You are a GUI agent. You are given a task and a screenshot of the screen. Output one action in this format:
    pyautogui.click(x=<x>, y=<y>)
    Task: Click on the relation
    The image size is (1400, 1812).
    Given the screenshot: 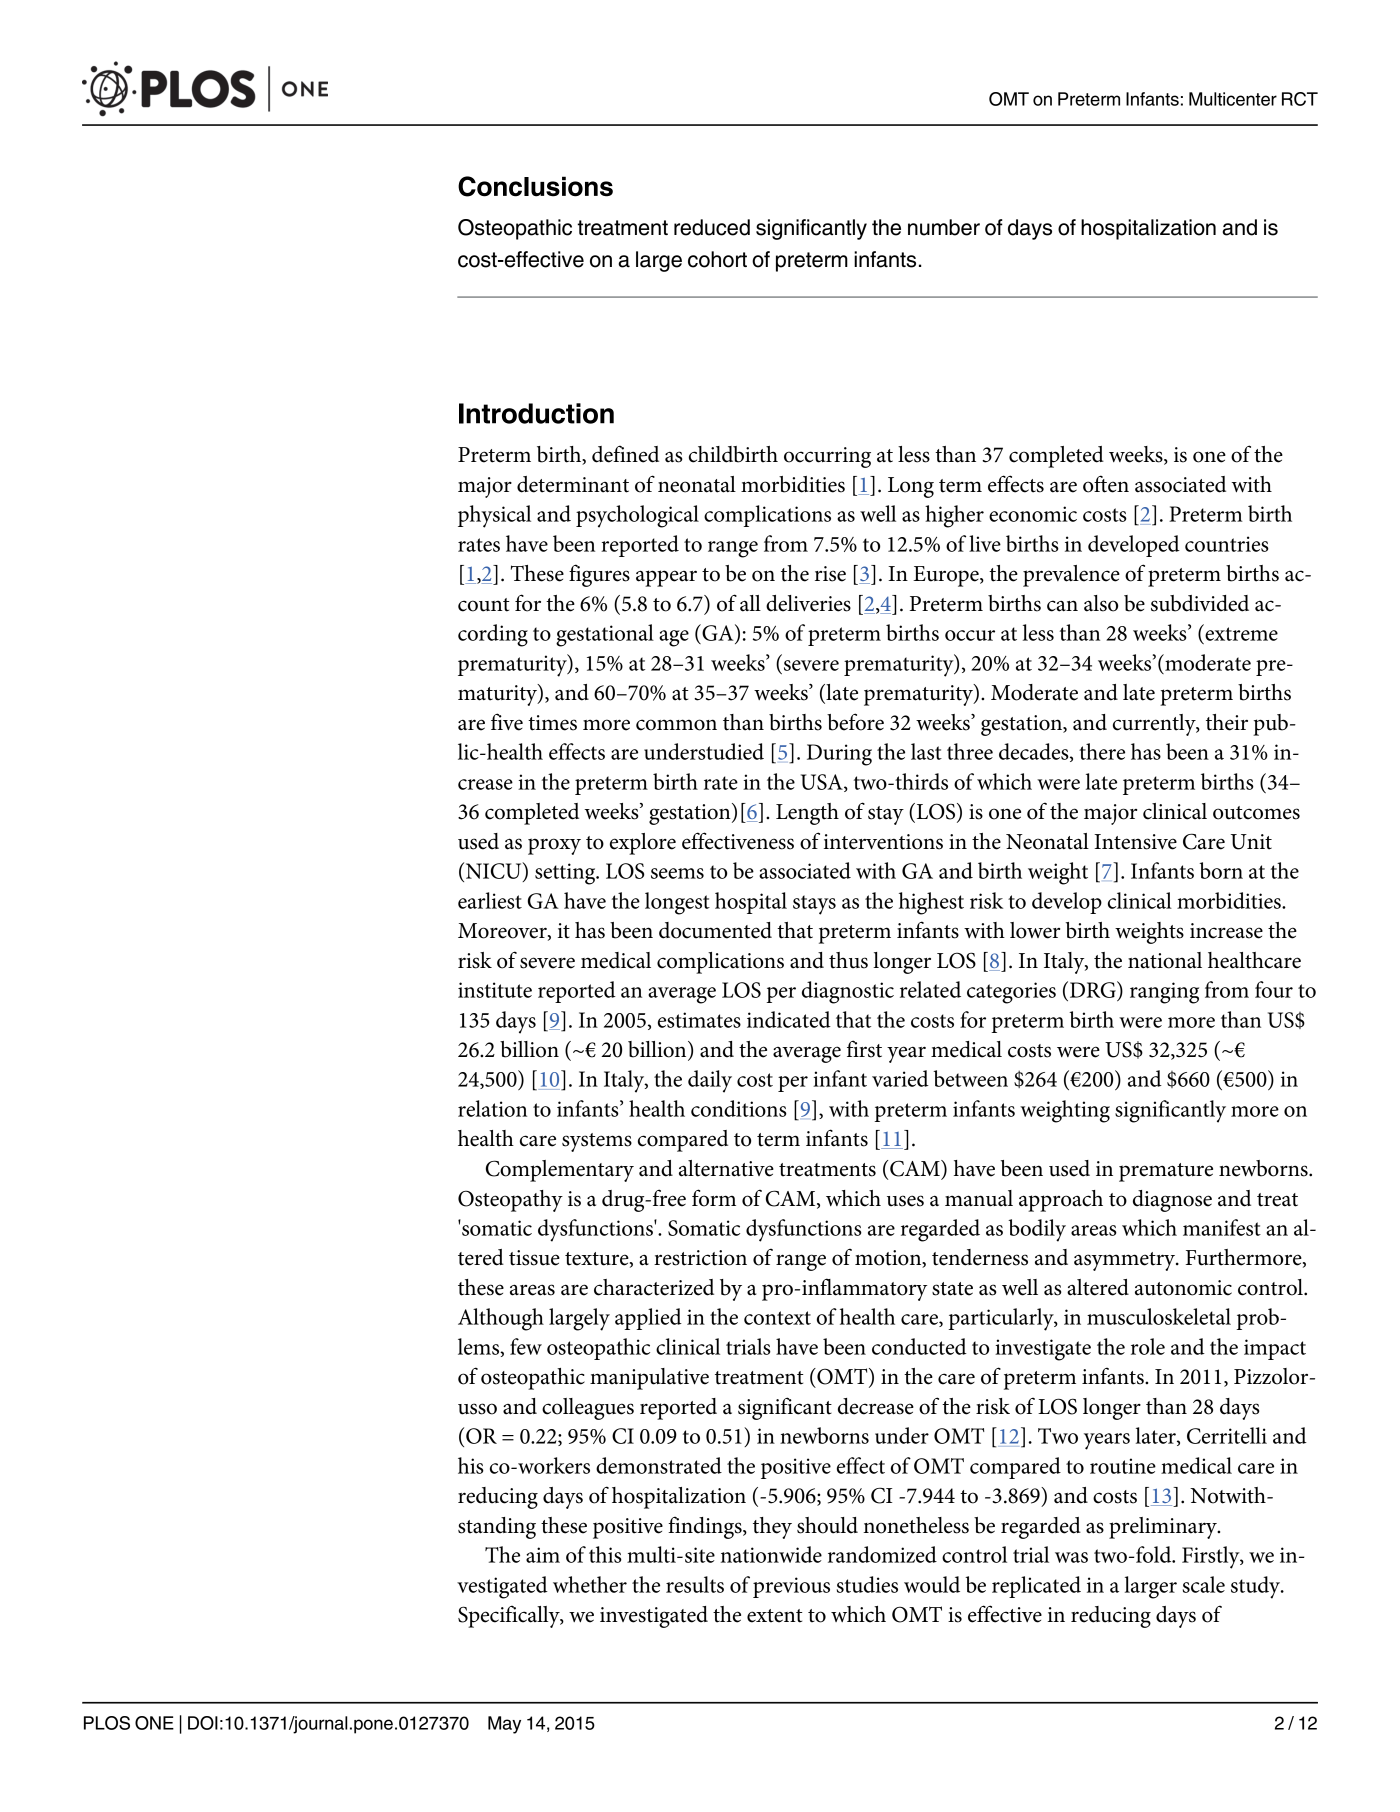 What is the action you would take?
    pyautogui.click(x=492, y=1108)
